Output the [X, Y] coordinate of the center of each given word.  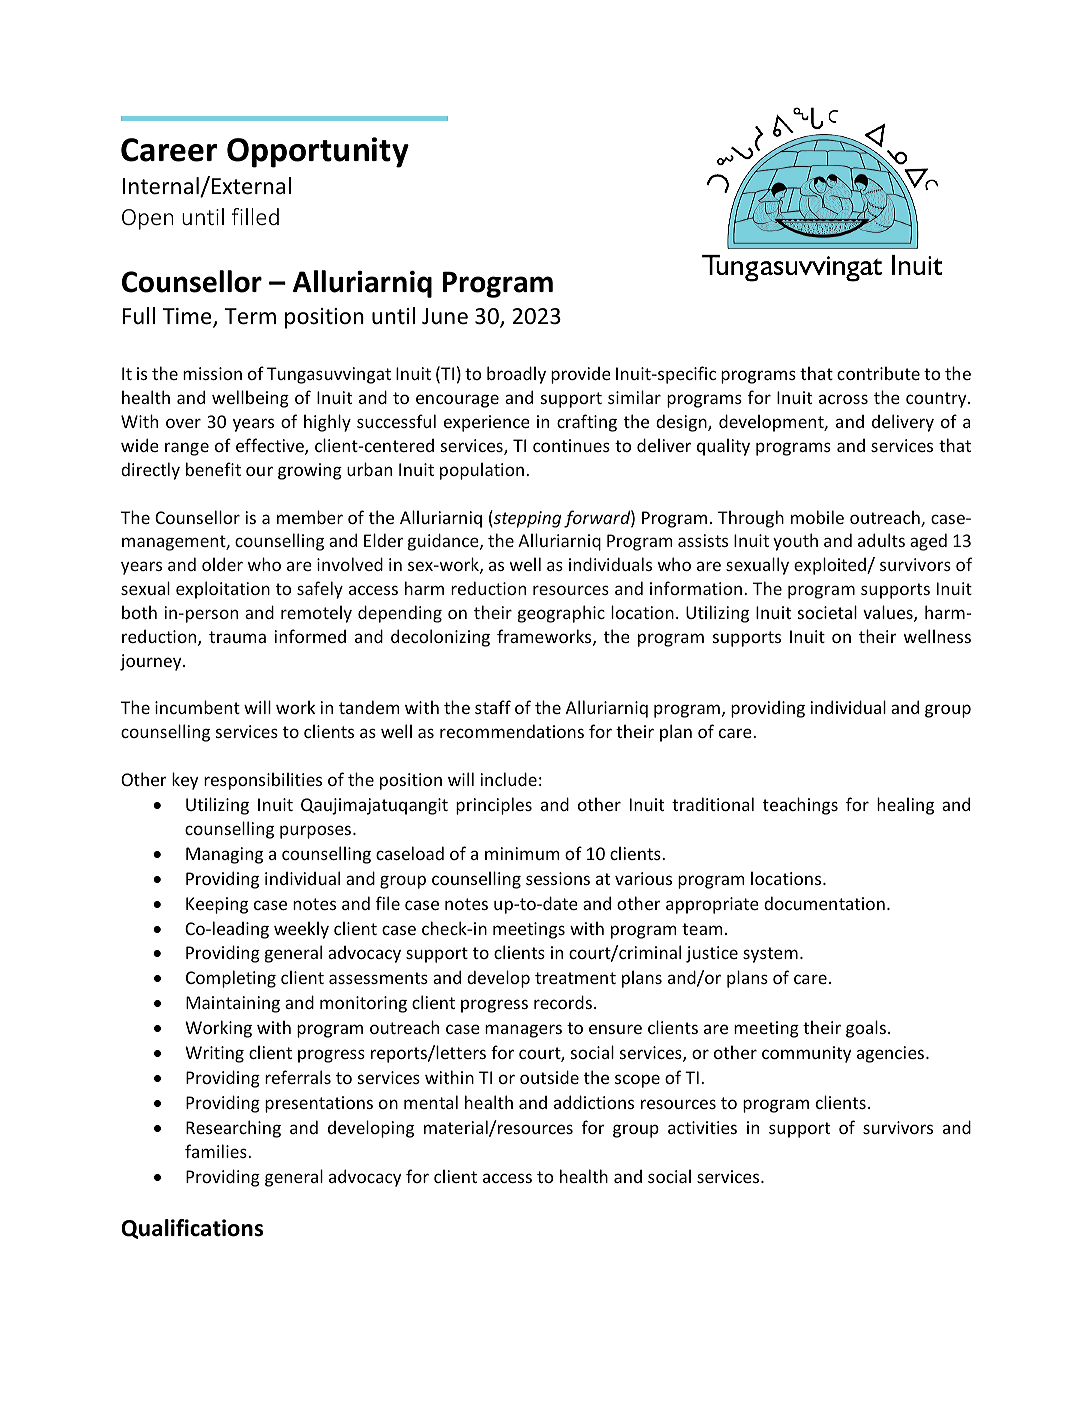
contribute [878, 373]
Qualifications [192, 1229]
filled [255, 216]
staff [493, 707]
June [445, 316]
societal [827, 612]
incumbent [197, 707]
